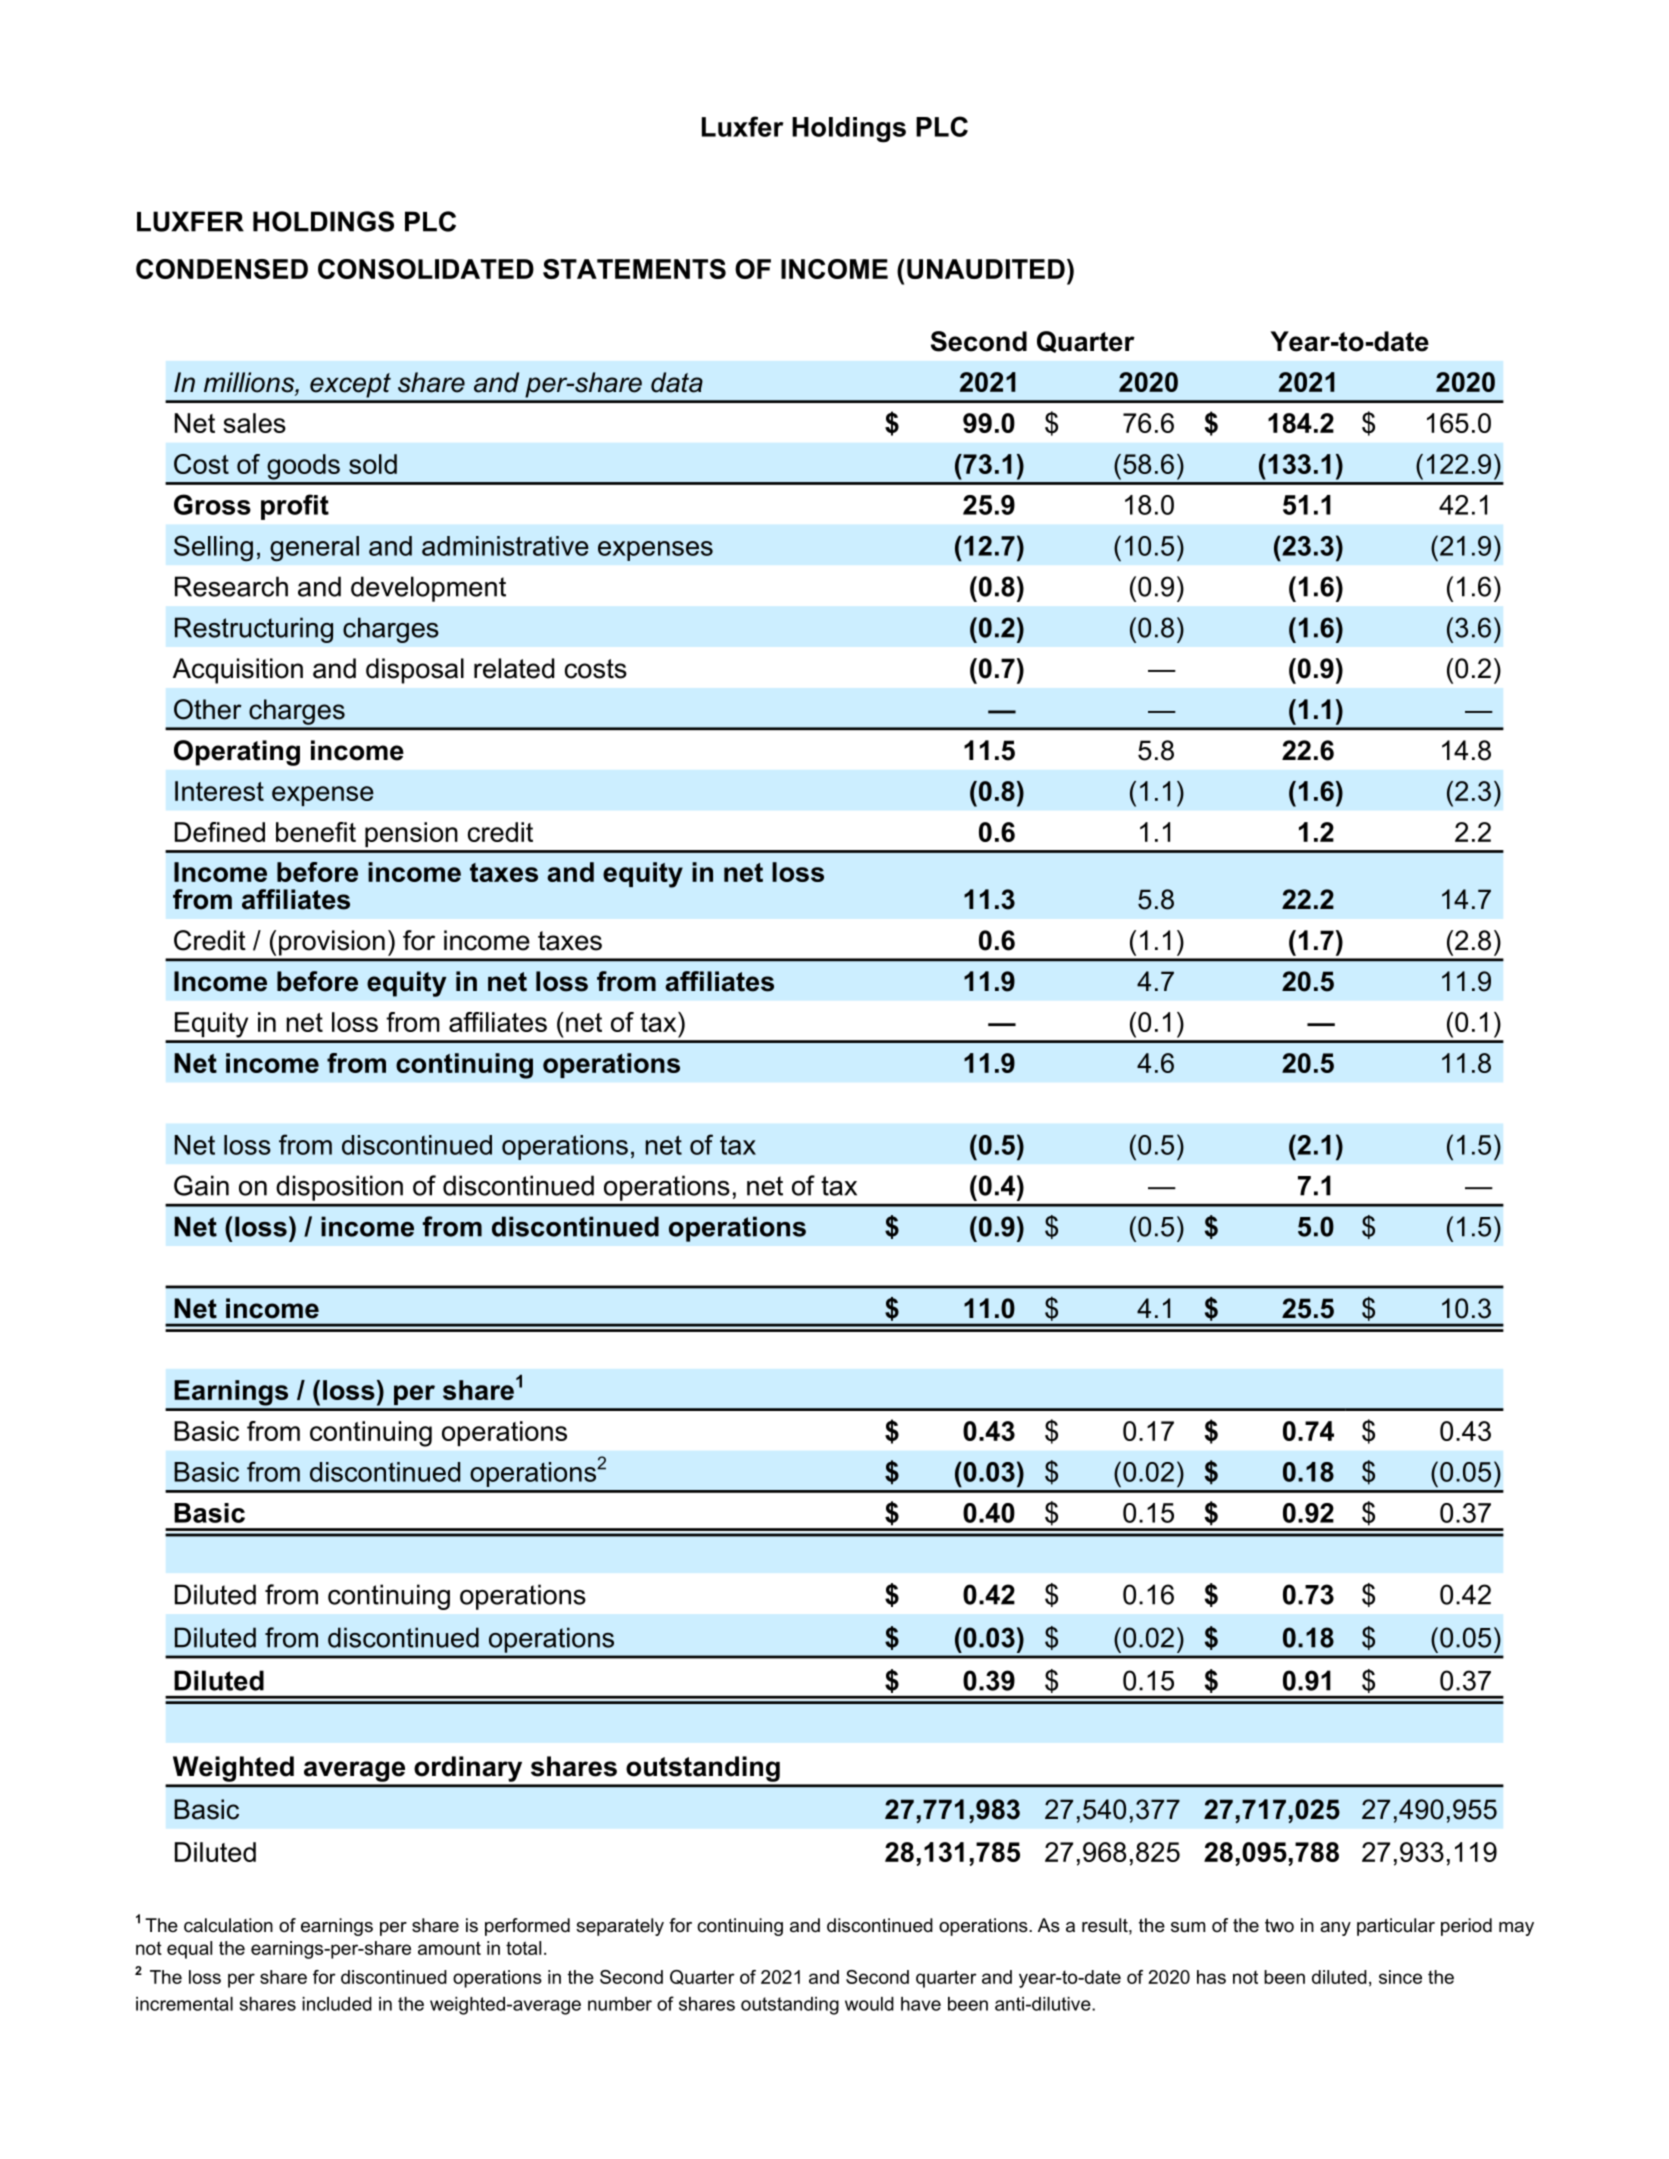 The height and width of the screenshot is (2159, 1669). What do you see at coordinates (415, 671) in the screenshot?
I see `disposal` at bounding box center [415, 671].
